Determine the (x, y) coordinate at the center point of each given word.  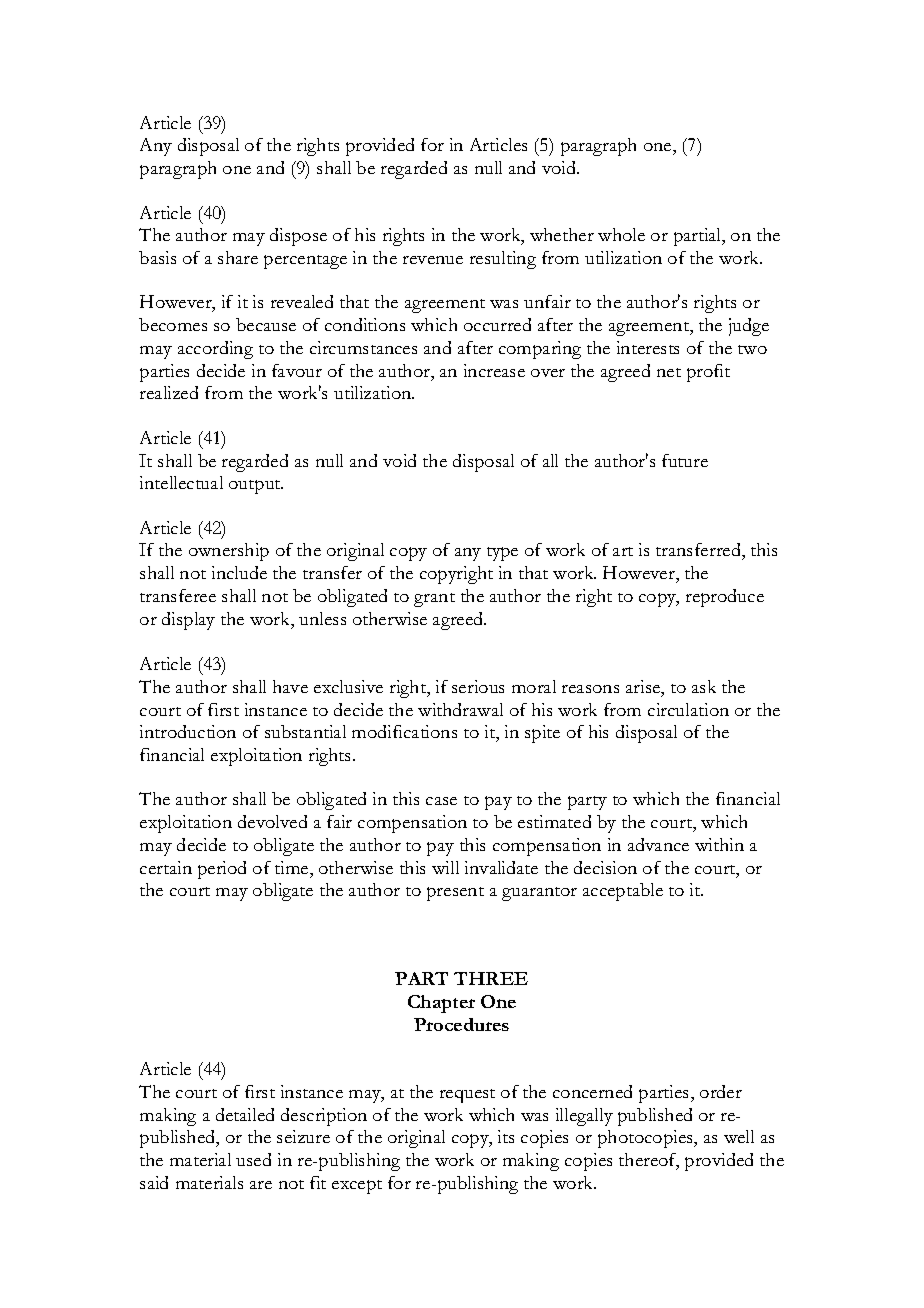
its (506, 1136)
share (238, 257)
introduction (188, 731)
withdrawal (460, 709)
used (253, 1159)
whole (621, 234)
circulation (688, 709)
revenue (433, 260)
